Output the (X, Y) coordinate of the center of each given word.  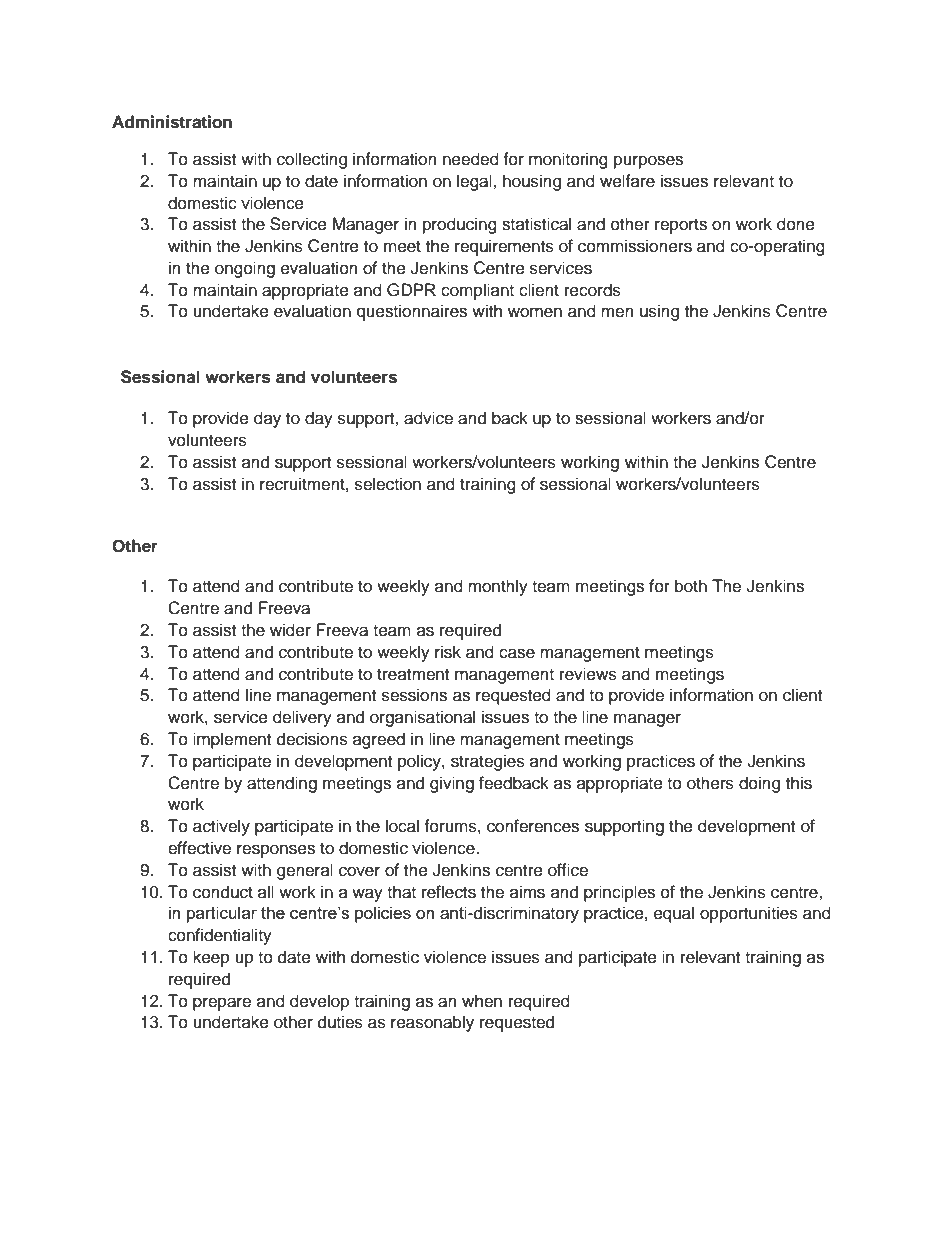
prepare (222, 1004)
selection (388, 484)
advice (428, 418)
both (691, 586)
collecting (312, 160)
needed (471, 159)
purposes (648, 162)
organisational (422, 718)
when (482, 1001)
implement (232, 740)
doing (759, 784)
